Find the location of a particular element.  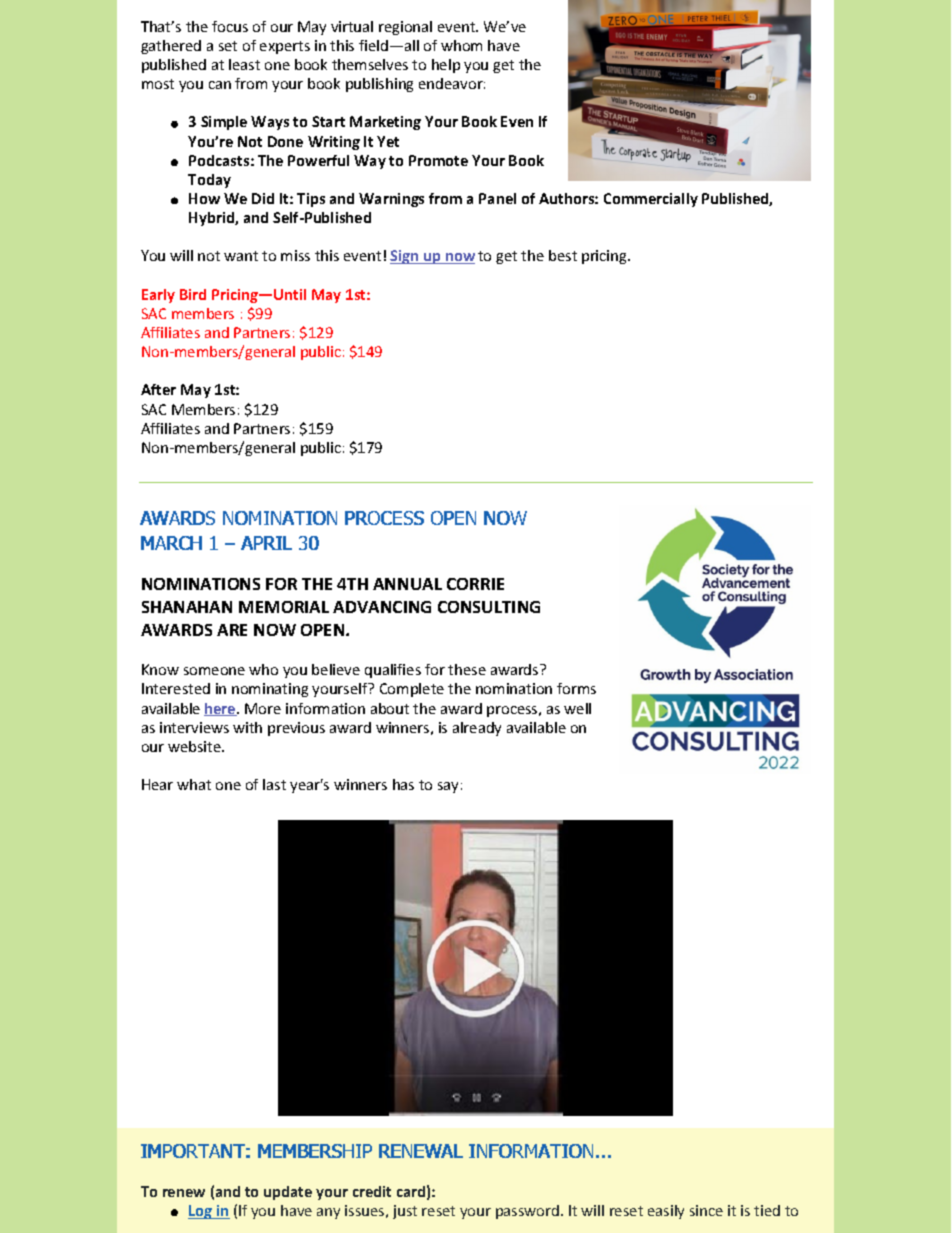

since is located at coordinates (706, 1210).
